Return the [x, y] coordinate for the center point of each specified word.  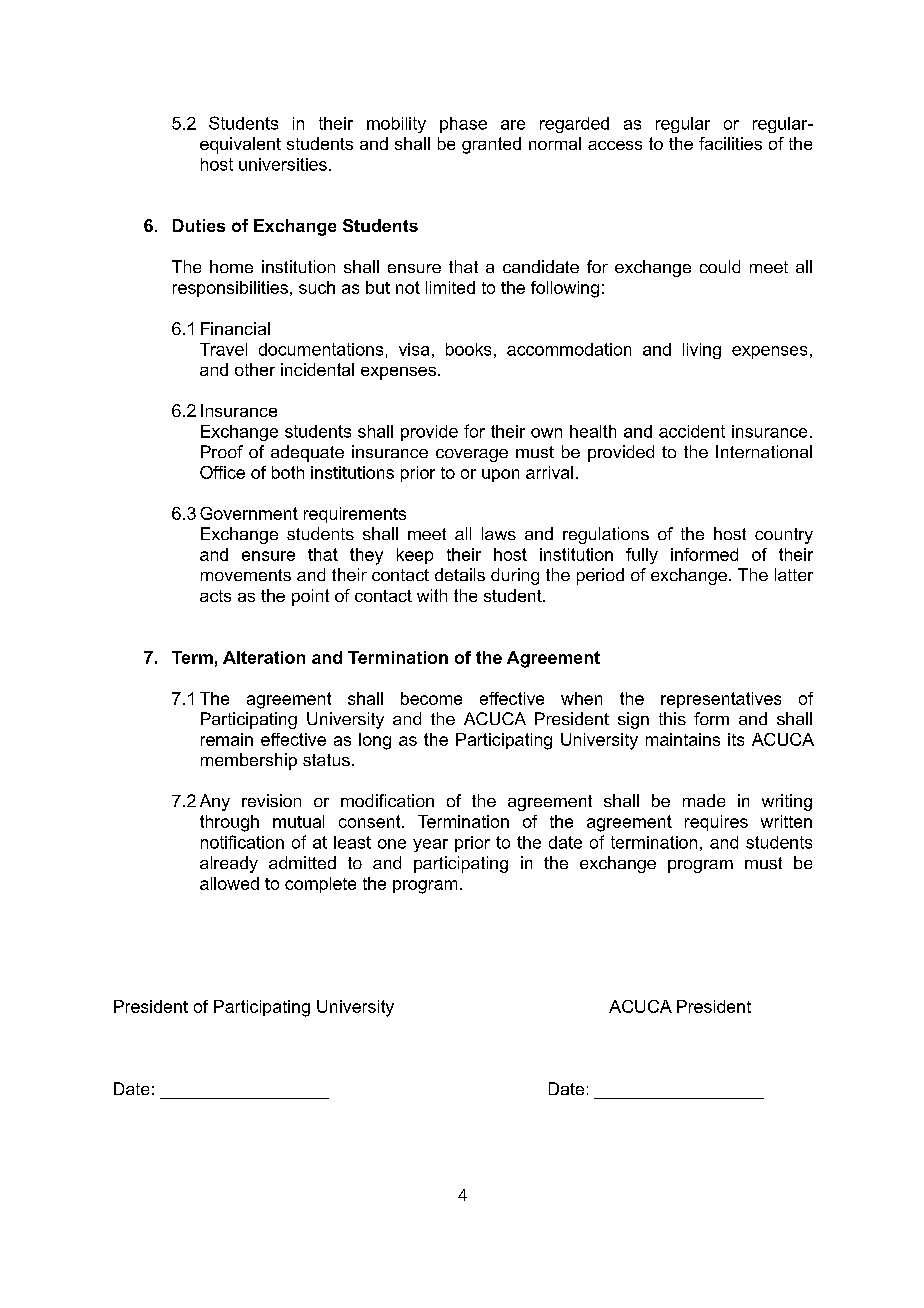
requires [716, 823]
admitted [302, 862]
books [468, 349]
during [515, 576]
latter [794, 574]
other [255, 369]
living [702, 351]
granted [491, 145]
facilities [730, 143]
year [430, 845]
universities [283, 164]
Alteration [264, 657]
